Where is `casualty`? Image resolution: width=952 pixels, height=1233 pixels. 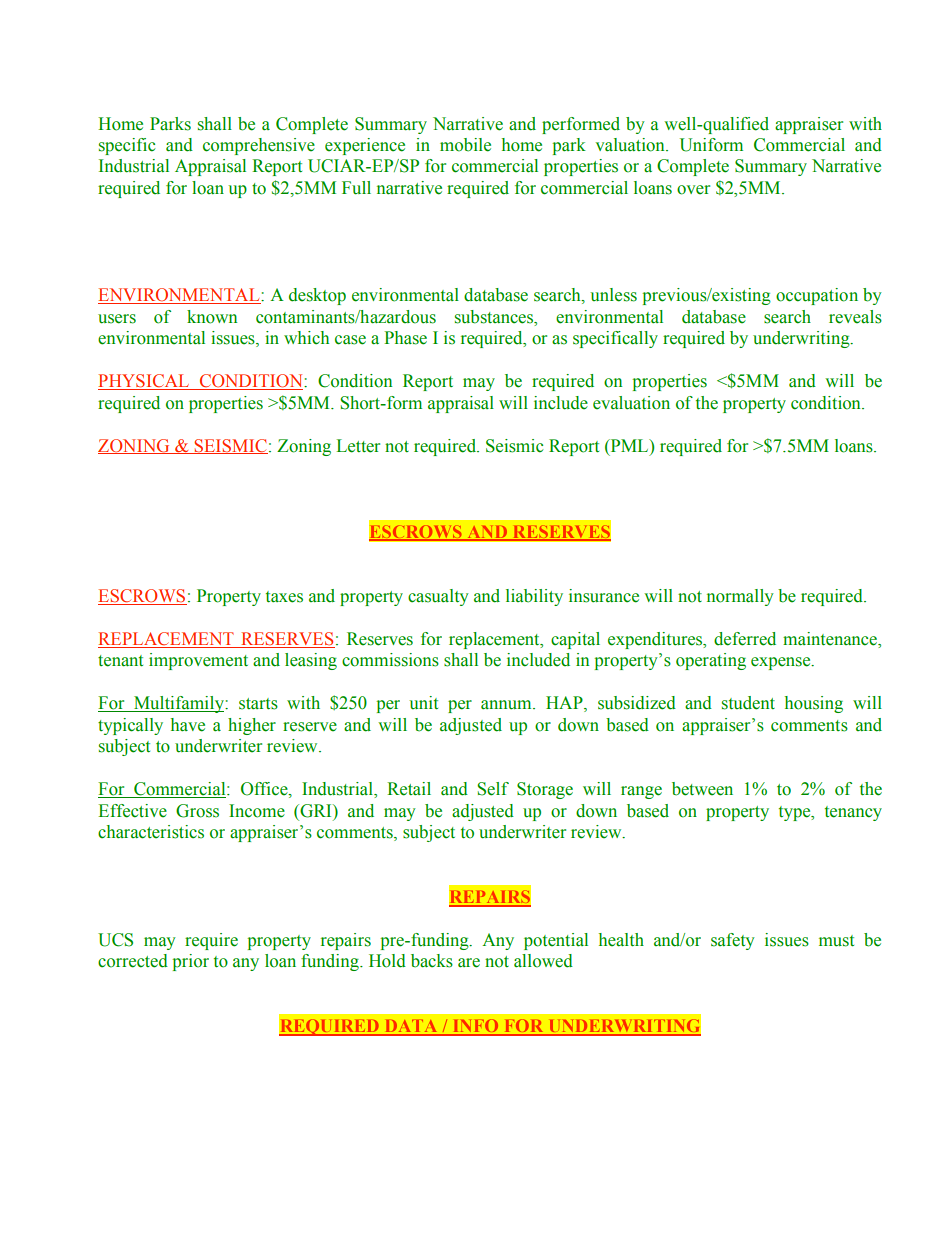 casualty is located at coordinates (438, 597).
